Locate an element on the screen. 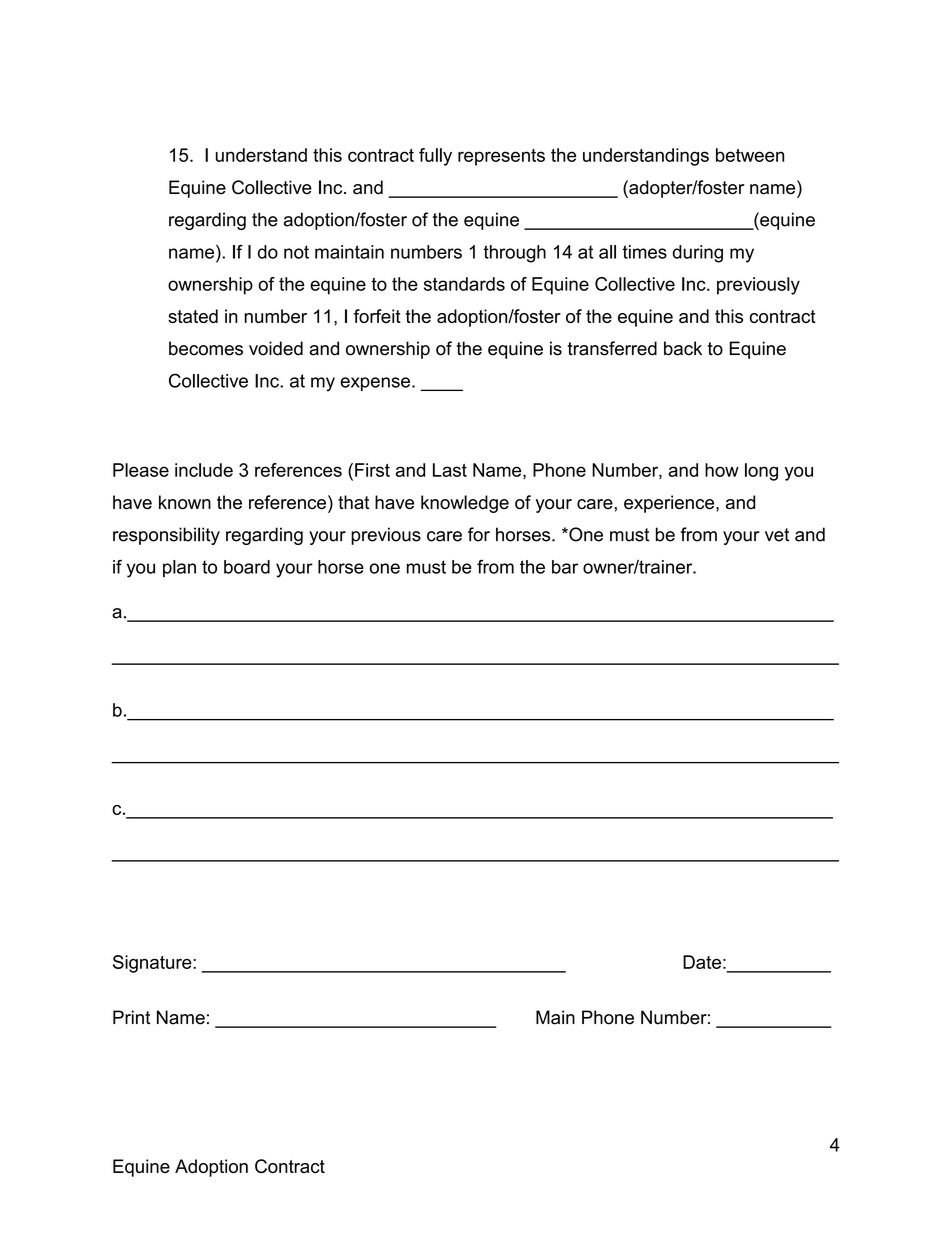  between is located at coordinates (750, 155).
